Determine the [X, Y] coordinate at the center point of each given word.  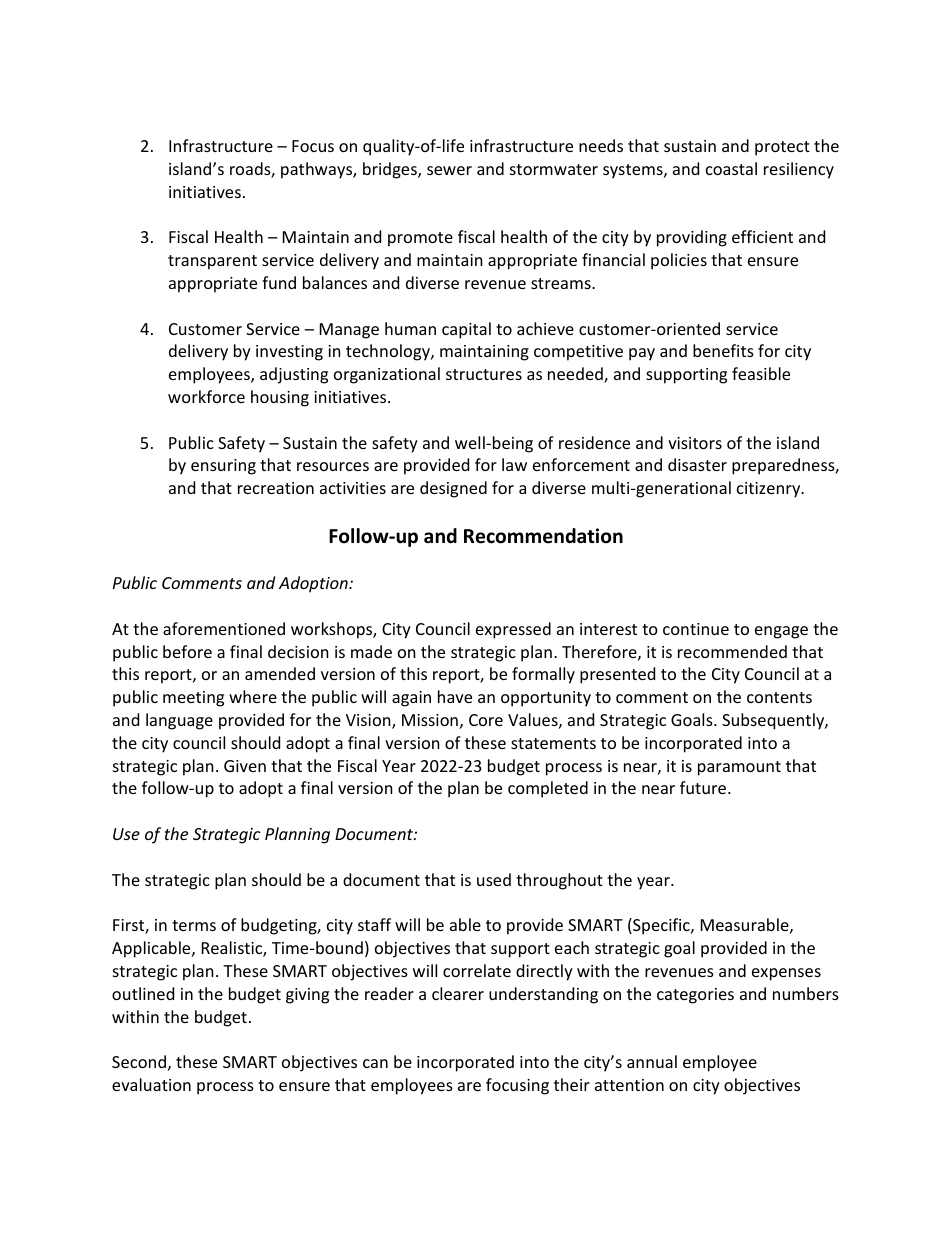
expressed [513, 630]
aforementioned [224, 628]
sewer [449, 170]
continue [696, 629]
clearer [458, 993]
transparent [212, 262]
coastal [731, 168]
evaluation [151, 1084]
